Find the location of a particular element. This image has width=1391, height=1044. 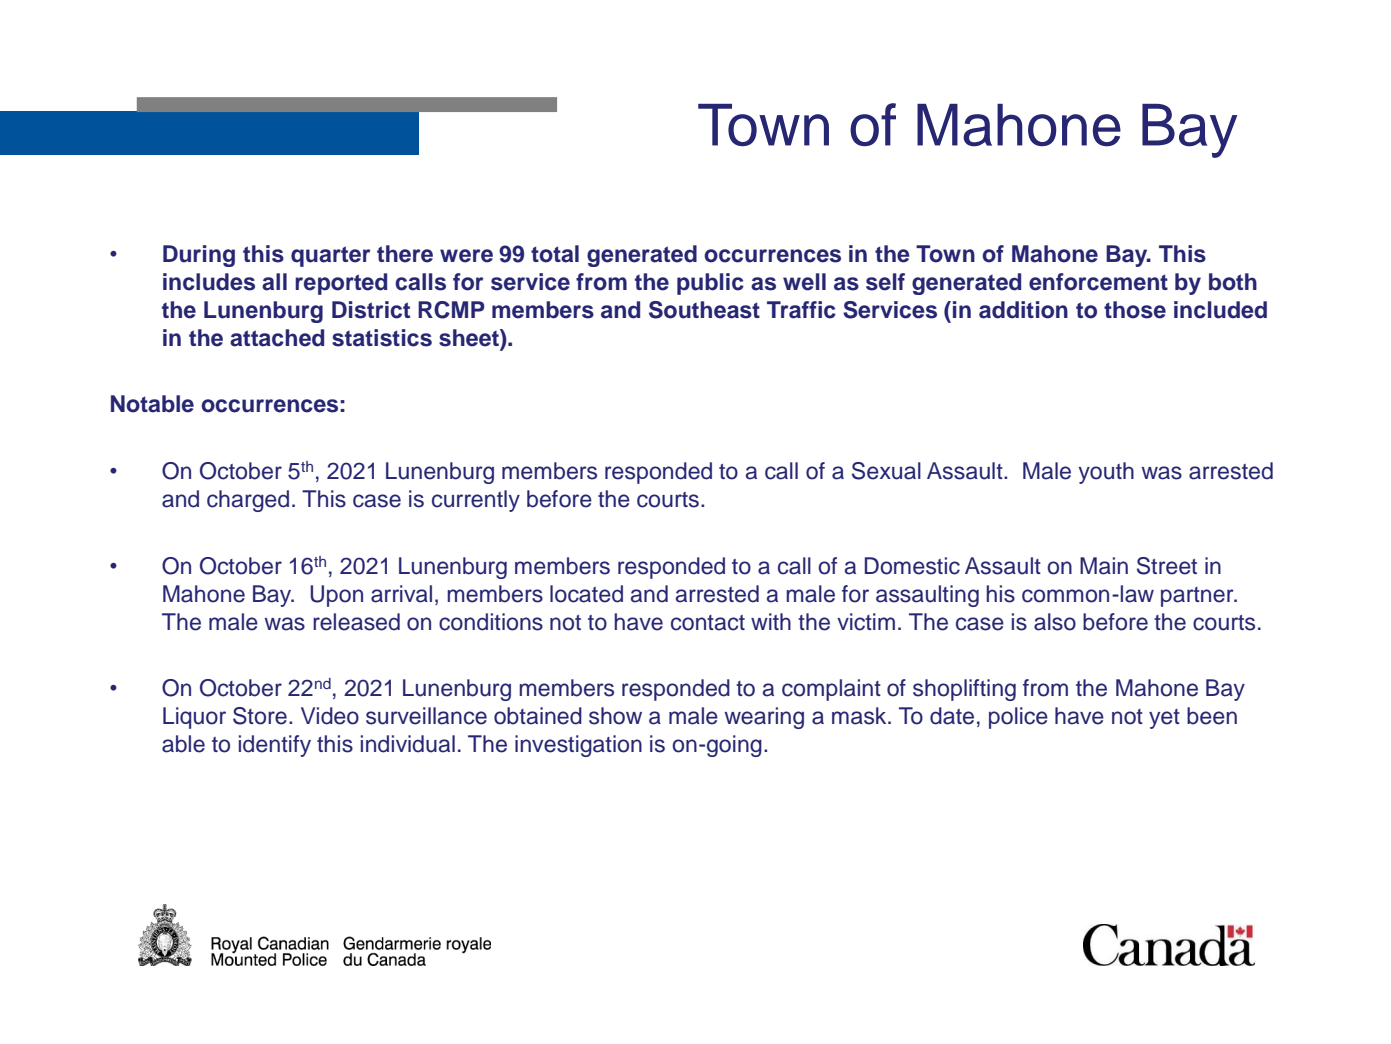

enforcement is located at coordinates (1098, 282).
